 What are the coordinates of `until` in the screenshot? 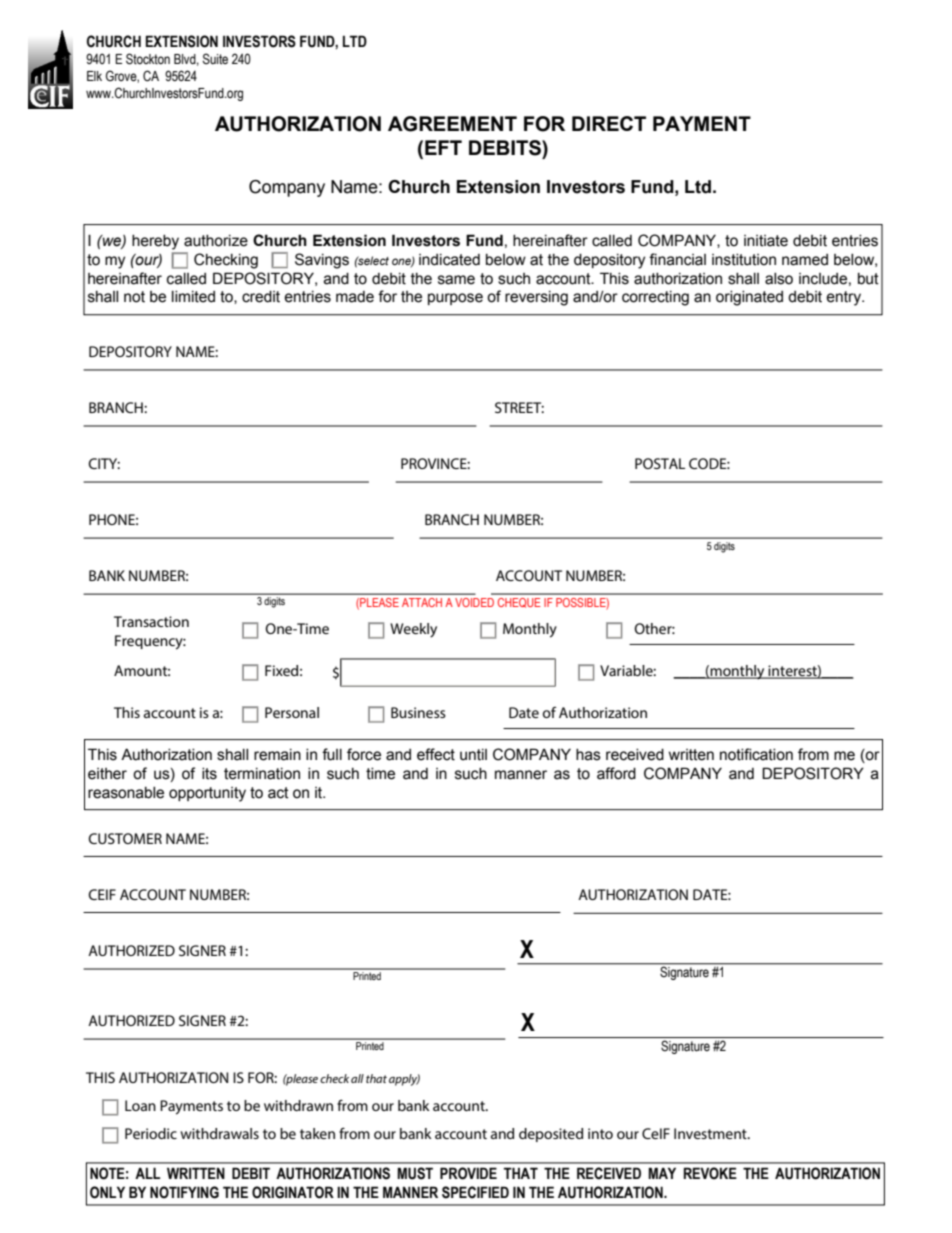 It's located at (473, 755).
